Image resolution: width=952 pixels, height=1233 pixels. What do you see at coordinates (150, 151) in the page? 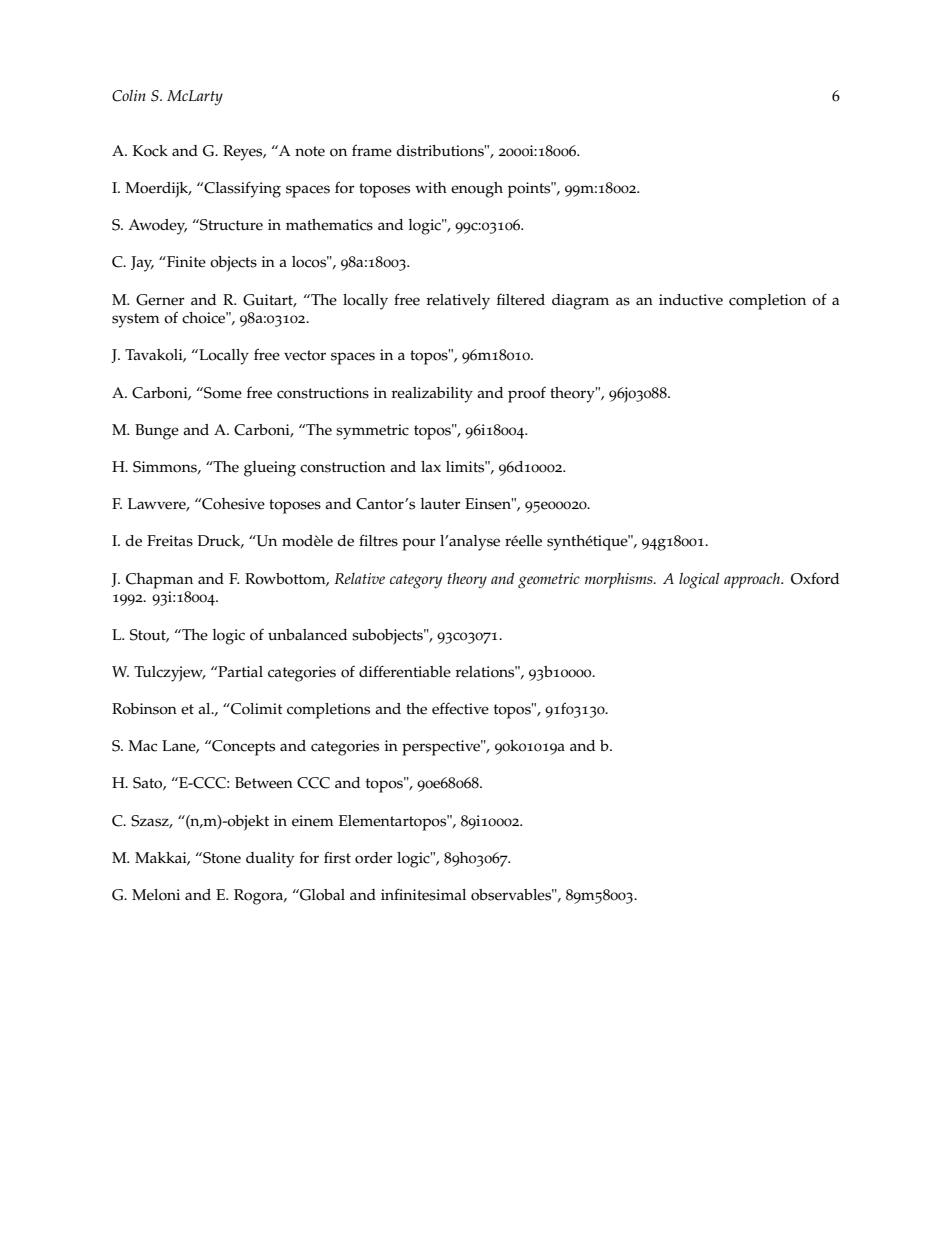
I see `Kock` at bounding box center [150, 151].
